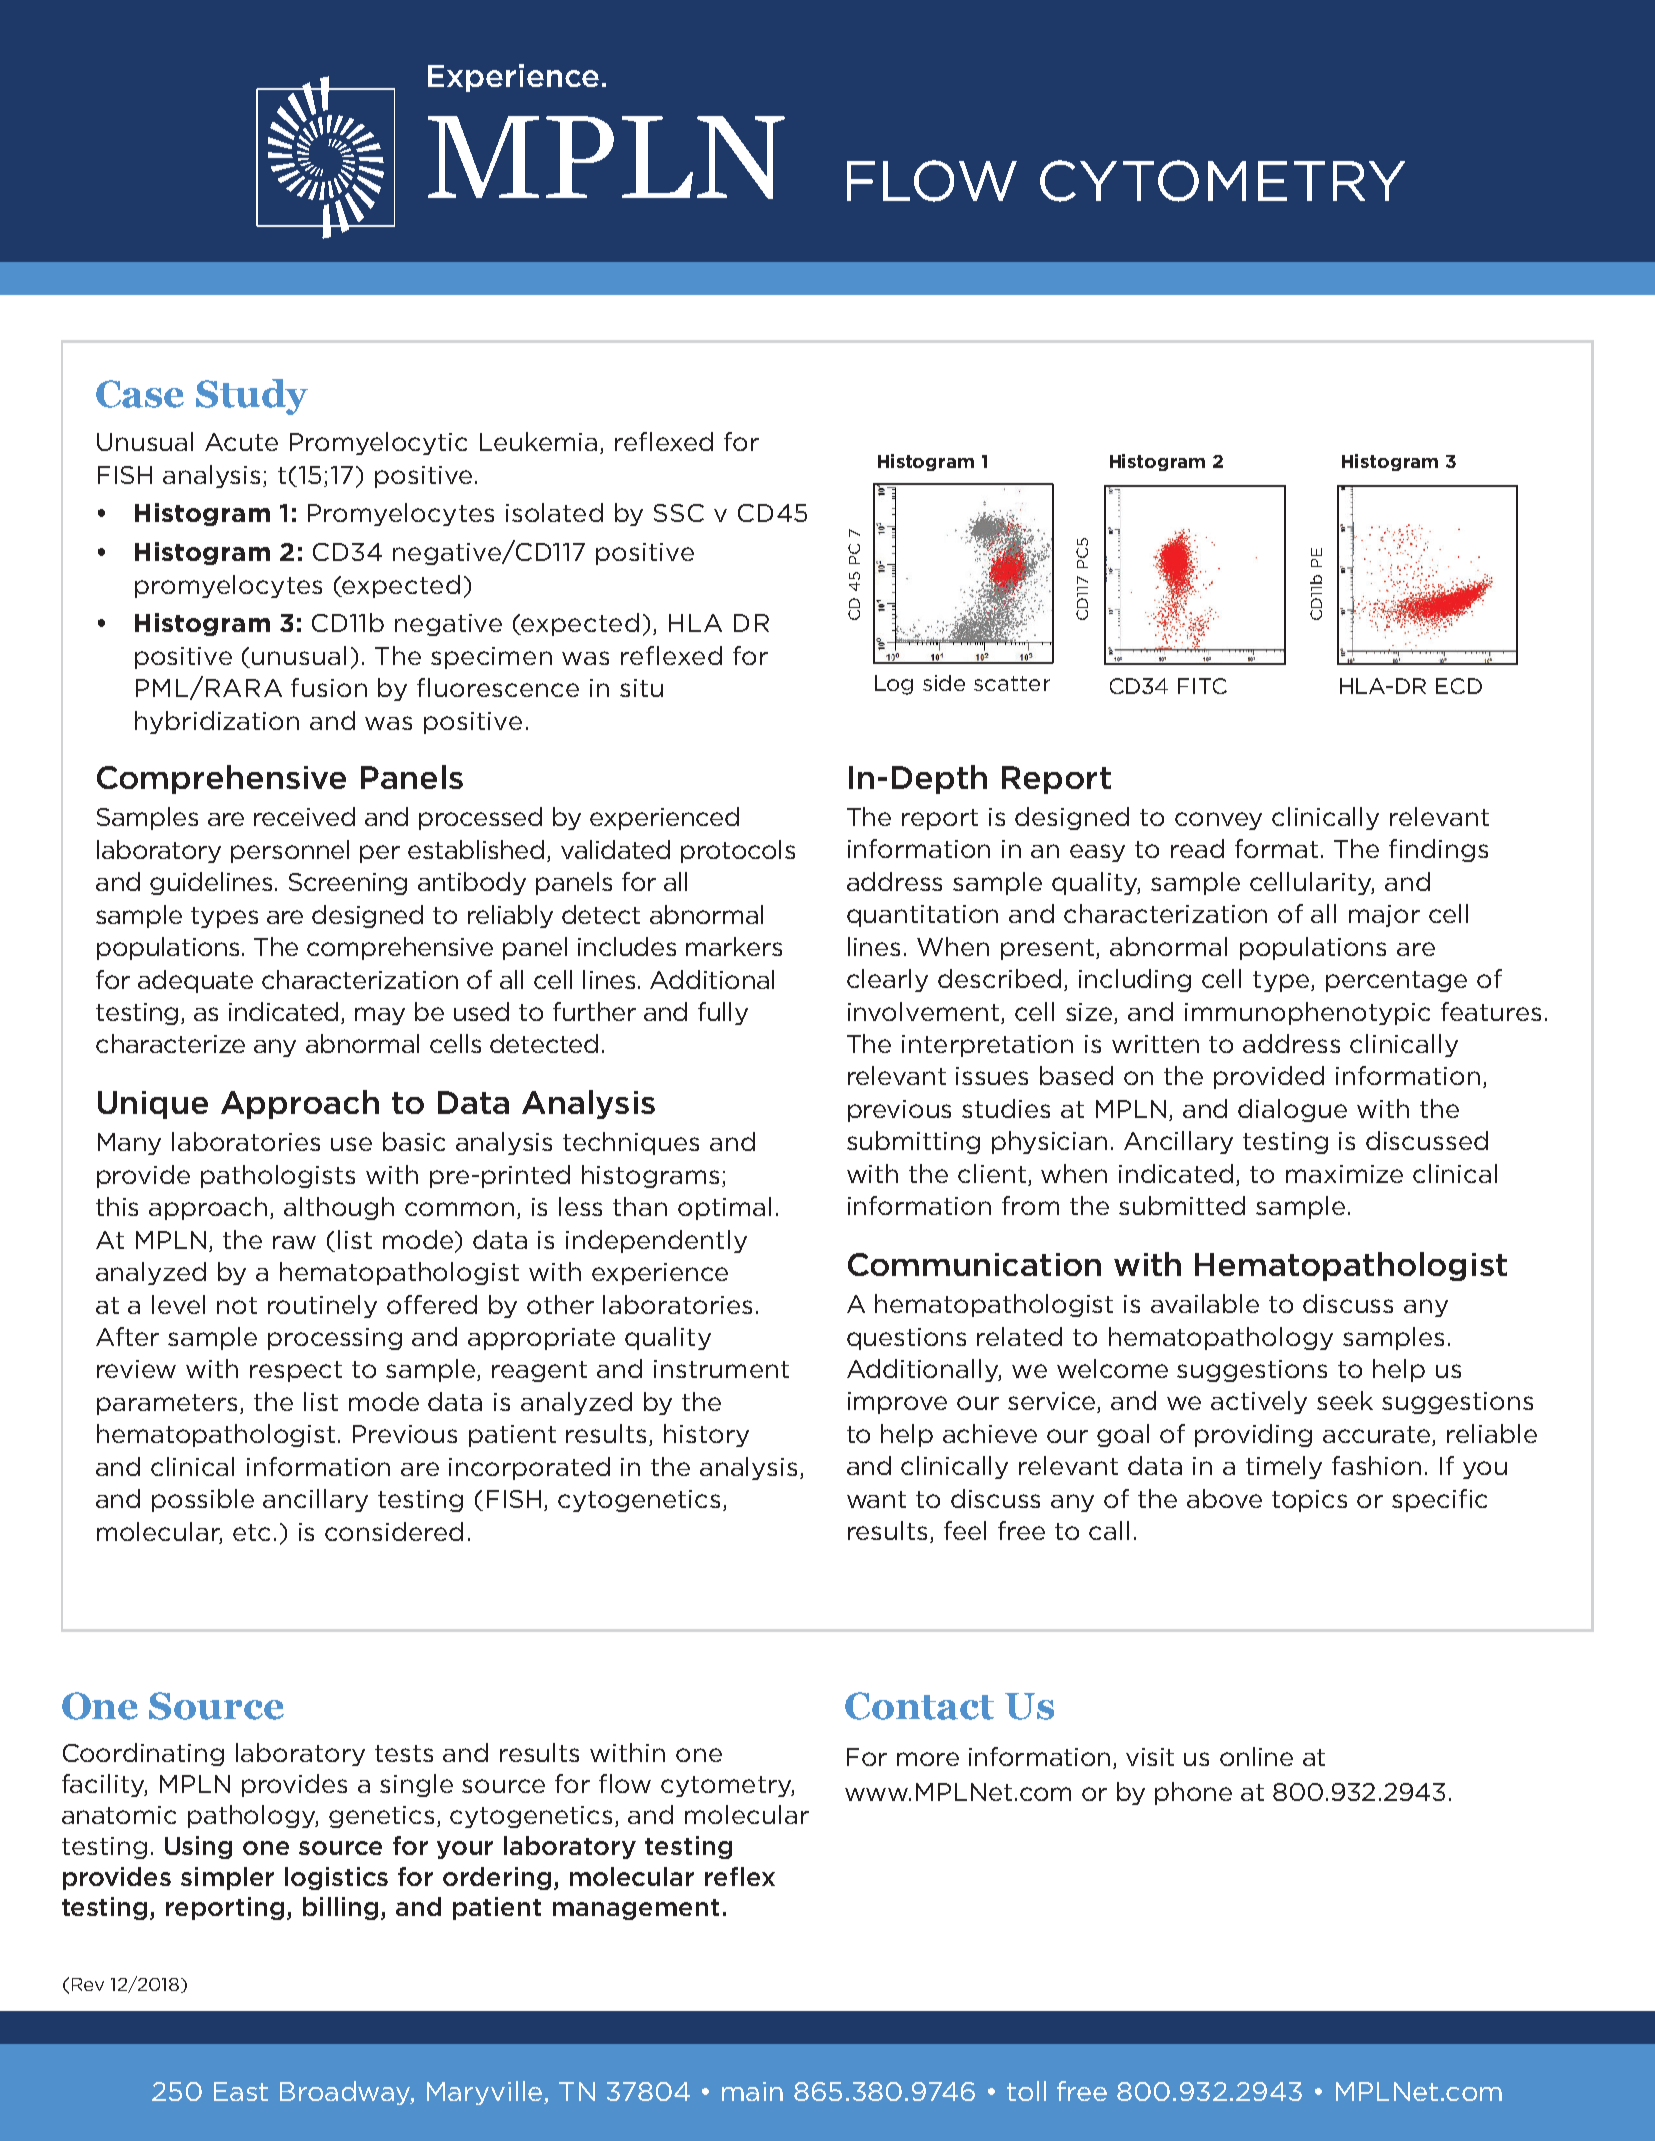 The width and height of the screenshot is (1655, 2141). Describe the element at coordinates (1309, 1501) in the screenshot. I see `topics` at that location.
